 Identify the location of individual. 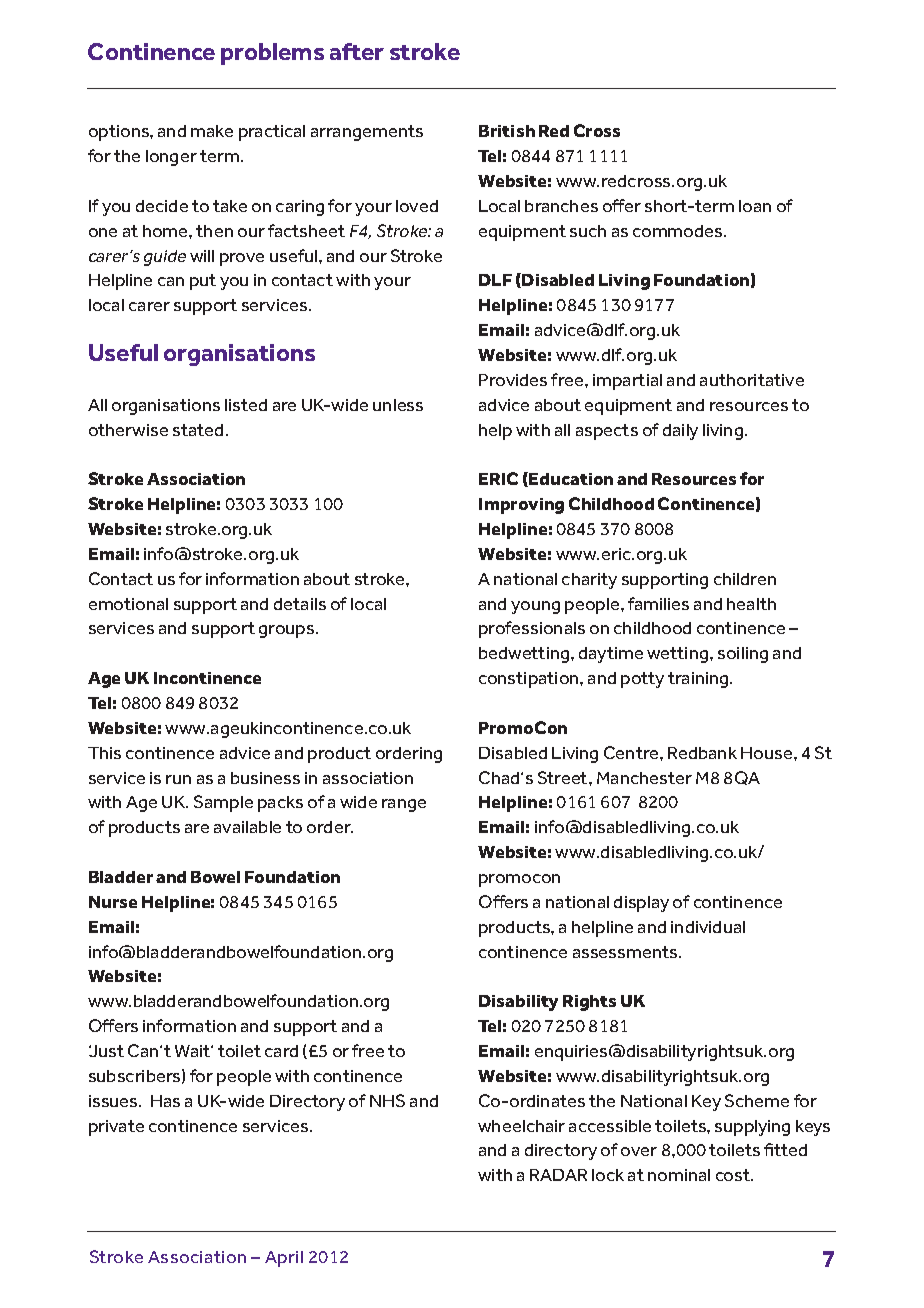
(708, 927).
